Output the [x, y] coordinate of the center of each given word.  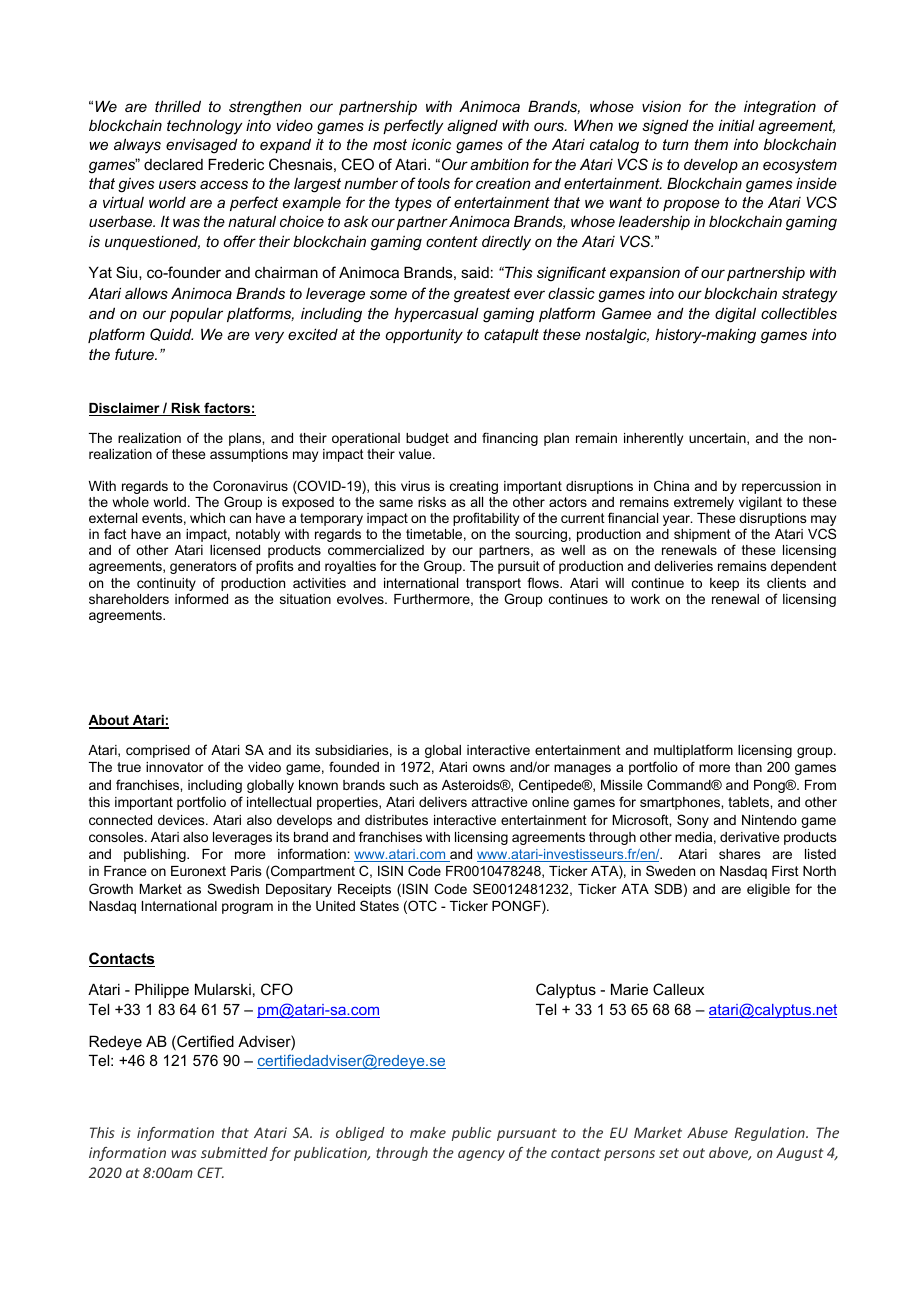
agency [481, 1155]
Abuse [707, 1132]
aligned [472, 127]
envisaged [202, 146]
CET [210, 1172]
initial [737, 125]
